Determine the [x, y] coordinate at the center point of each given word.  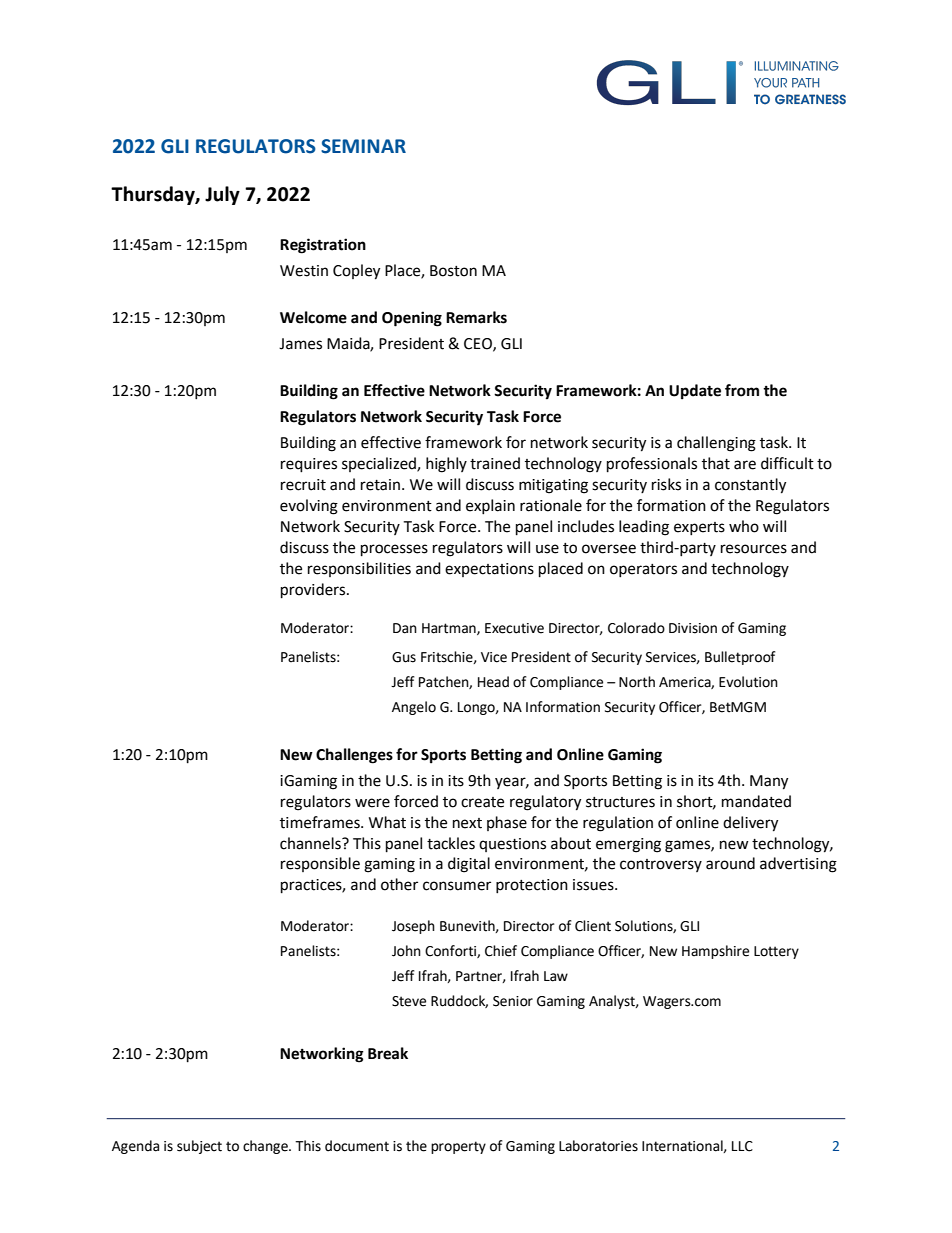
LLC [742, 1146]
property [458, 1147]
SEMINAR [363, 146]
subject [199, 1147]
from [742, 390]
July [222, 195]
